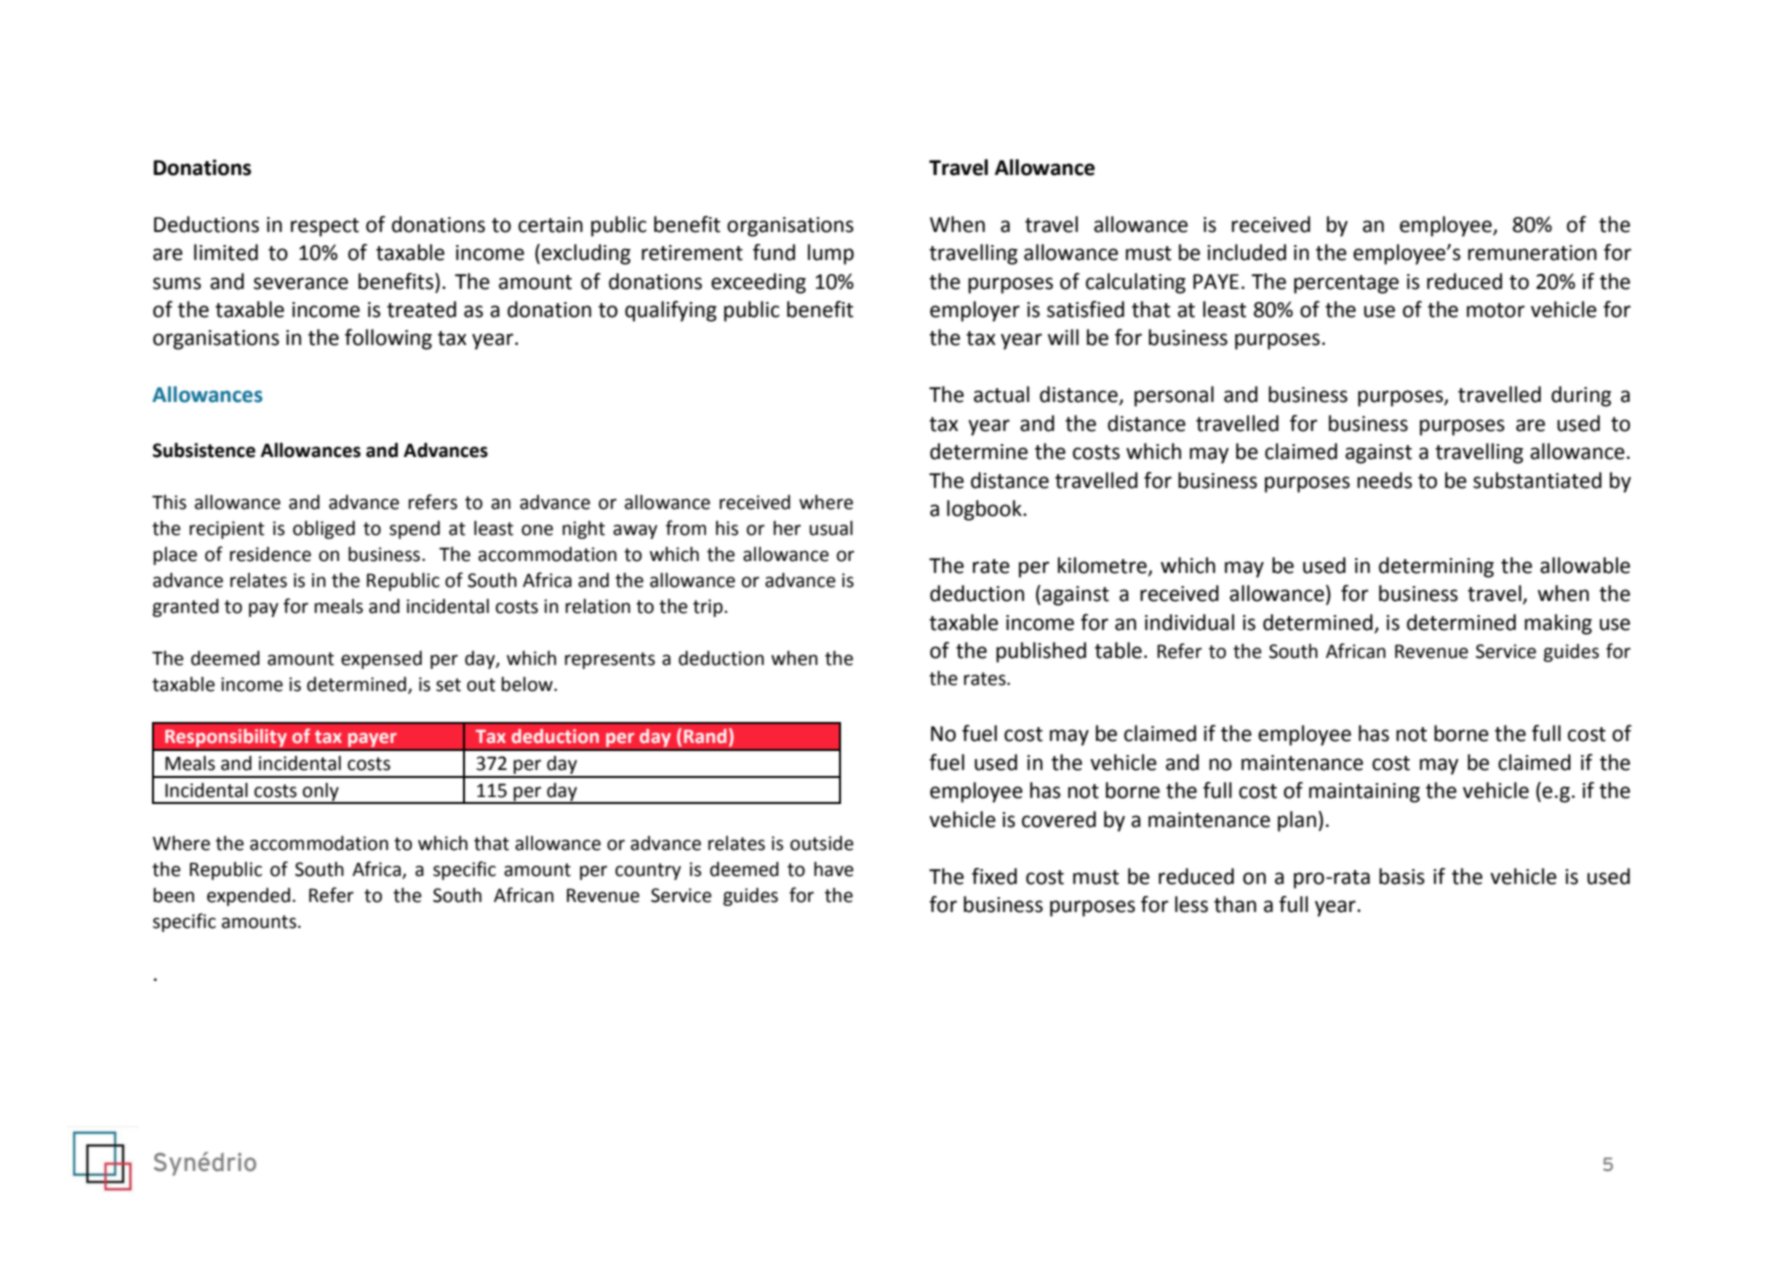 The height and width of the document is (1262, 1784). I want to click on lump, so click(831, 254).
